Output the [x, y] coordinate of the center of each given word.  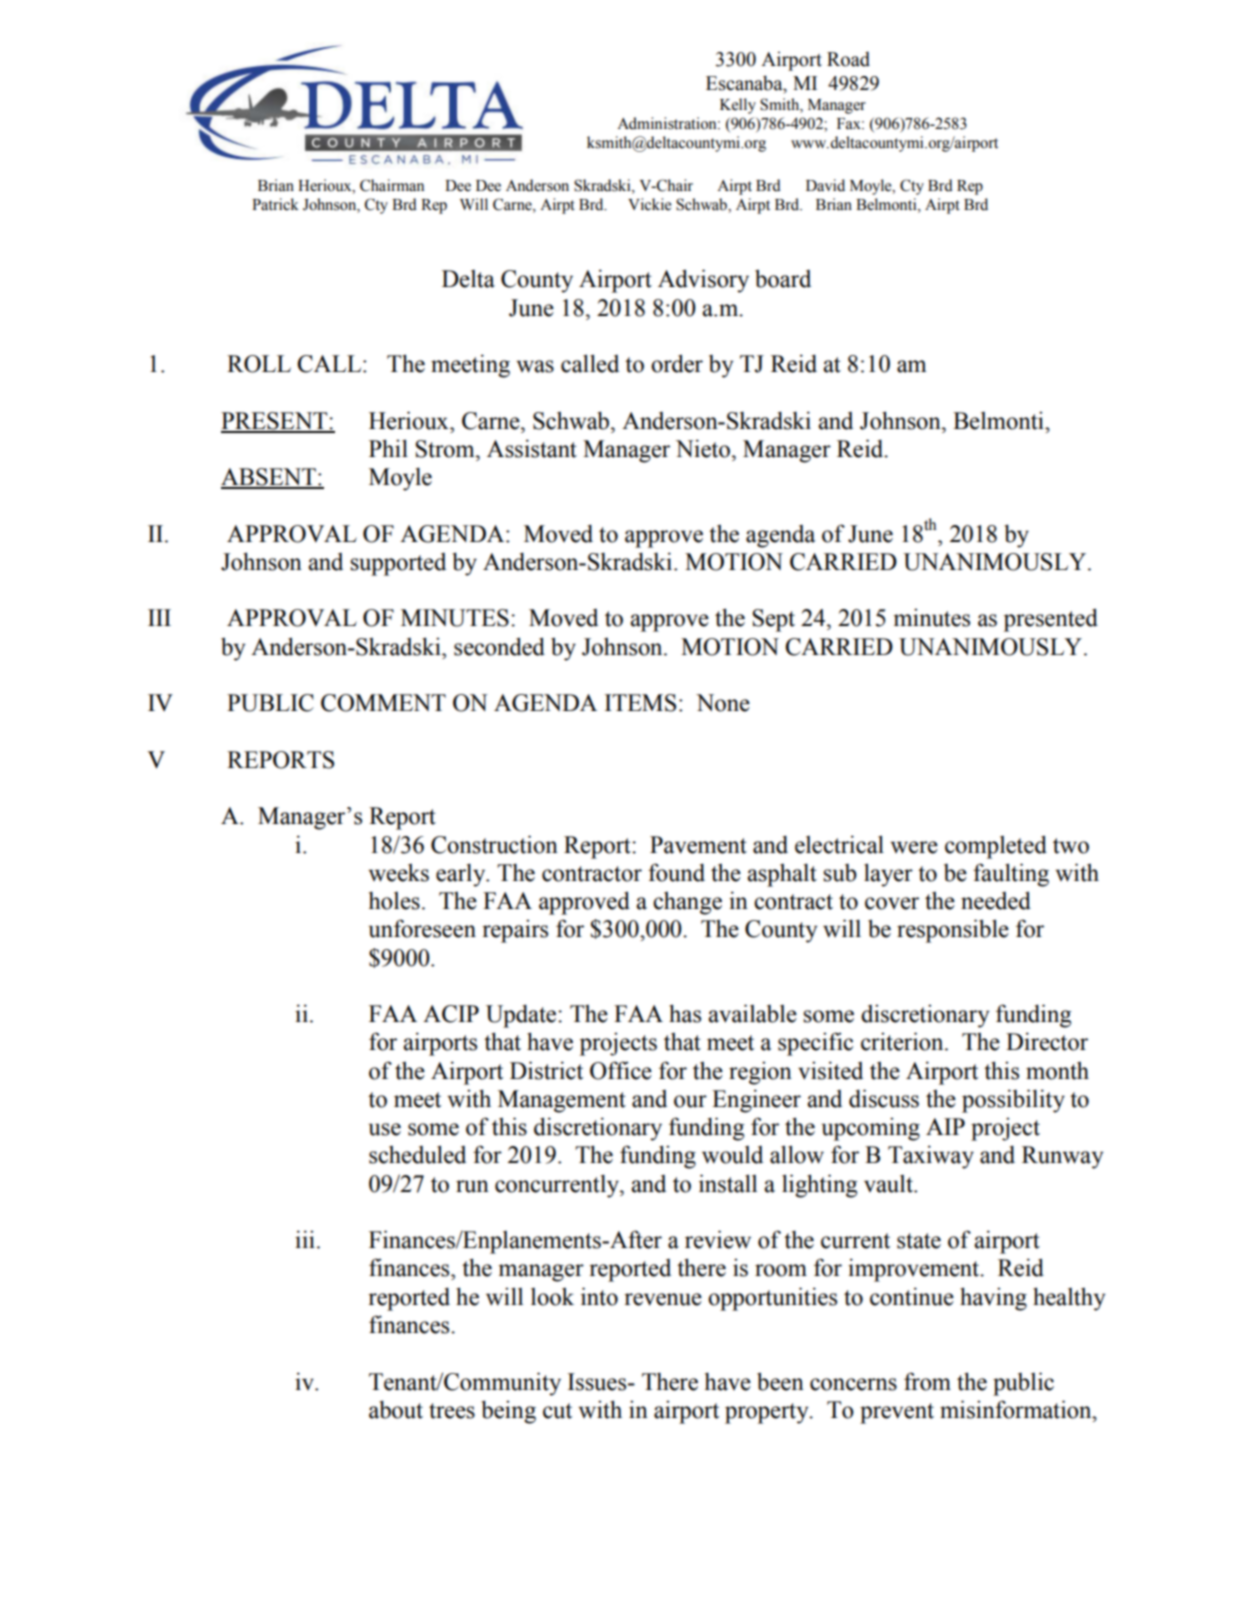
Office [621, 1070]
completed [996, 847]
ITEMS [640, 703]
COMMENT [383, 703]
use [384, 1129]
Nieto [703, 448]
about [396, 1409]
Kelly [738, 106]
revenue [663, 1299]
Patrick [275, 204]
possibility [1013, 1101]
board [783, 278]
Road [848, 59]
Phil [388, 448]
